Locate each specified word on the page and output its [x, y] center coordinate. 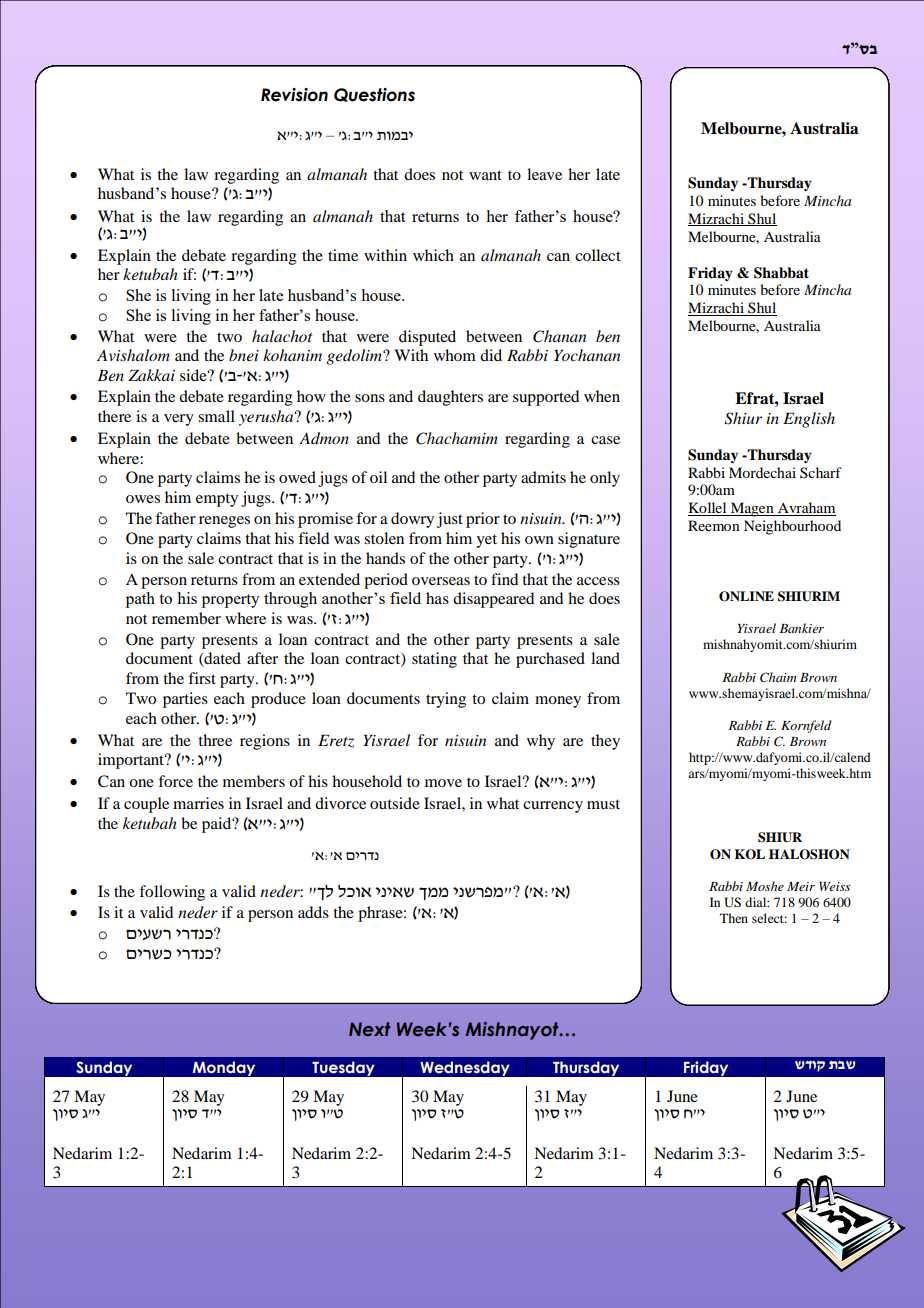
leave [544, 174]
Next [370, 1029]
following [172, 893]
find [504, 579]
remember [186, 618]
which [433, 255]
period [386, 581]
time [343, 255]
